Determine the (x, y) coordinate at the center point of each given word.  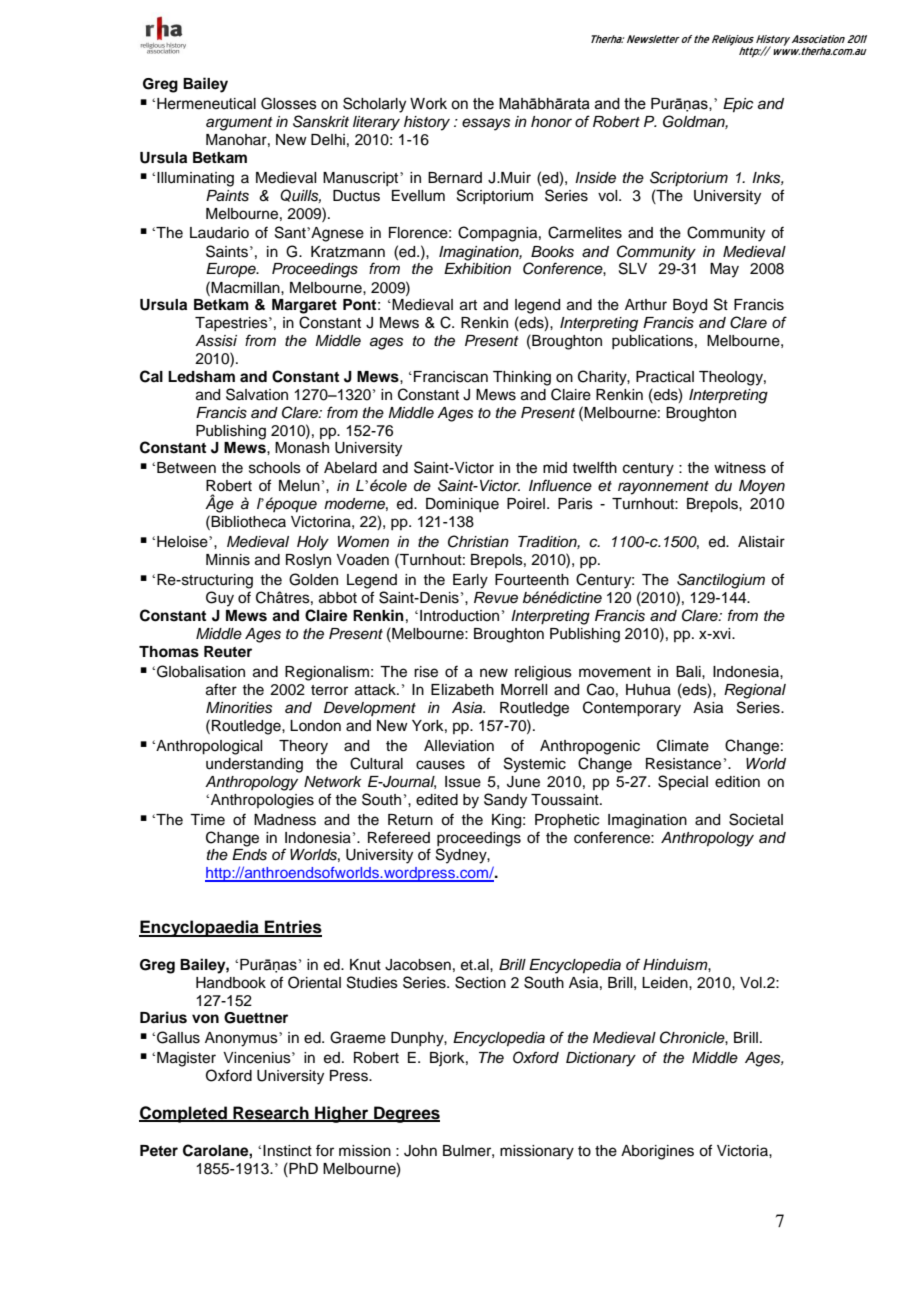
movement (615, 672)
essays (486, 124)
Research (271, 1113)
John (420, 1151)
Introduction (459, 616)
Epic (738, 105)
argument (239, 124)
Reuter (228, 651)
